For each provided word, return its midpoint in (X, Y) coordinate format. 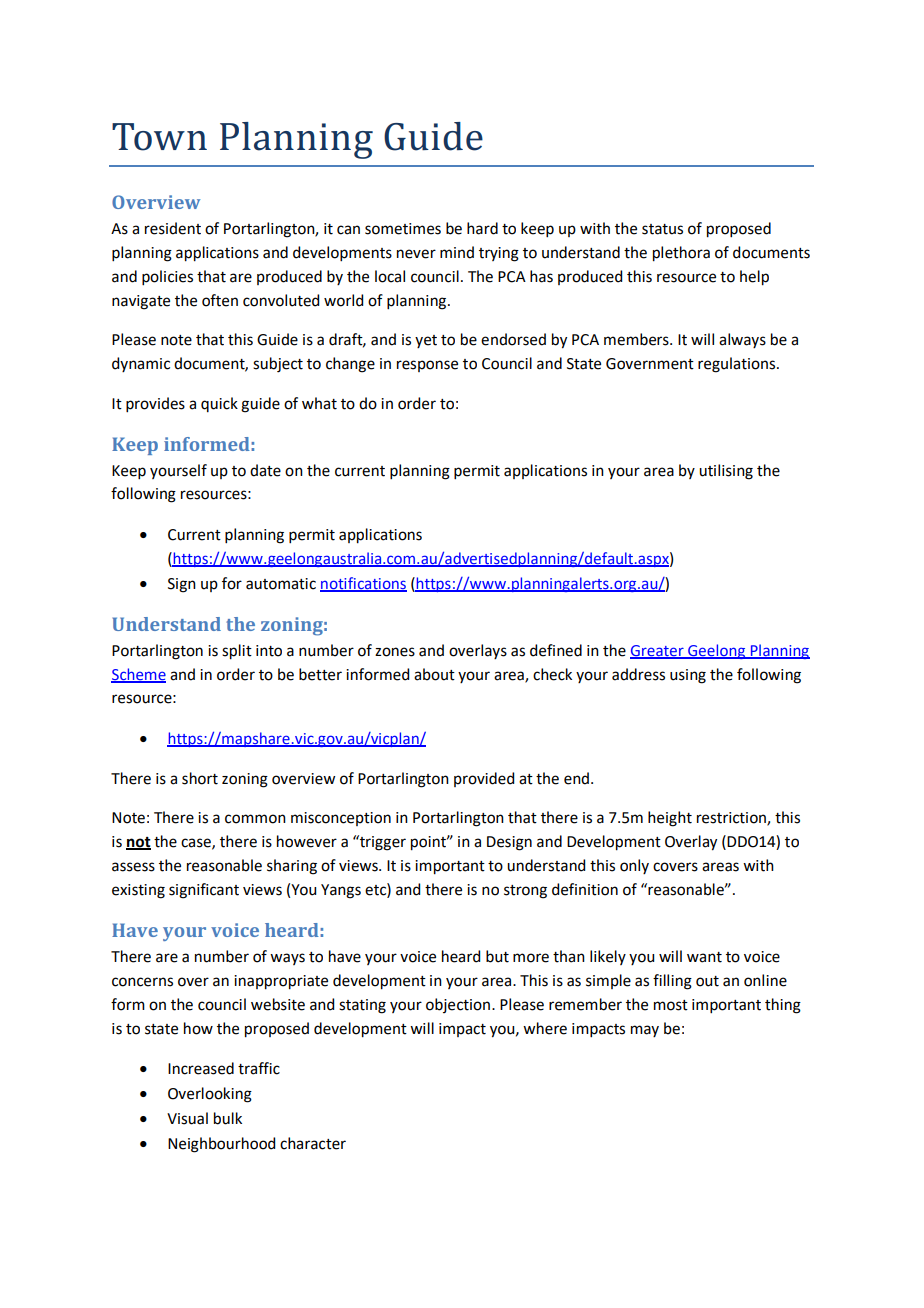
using (688, 676)
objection (458, 1005)
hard (482, 228)
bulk (228, 1118)
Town (159, 137)
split (237, 652)
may (645, 1031)
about (434, 674)
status (662, 229)
